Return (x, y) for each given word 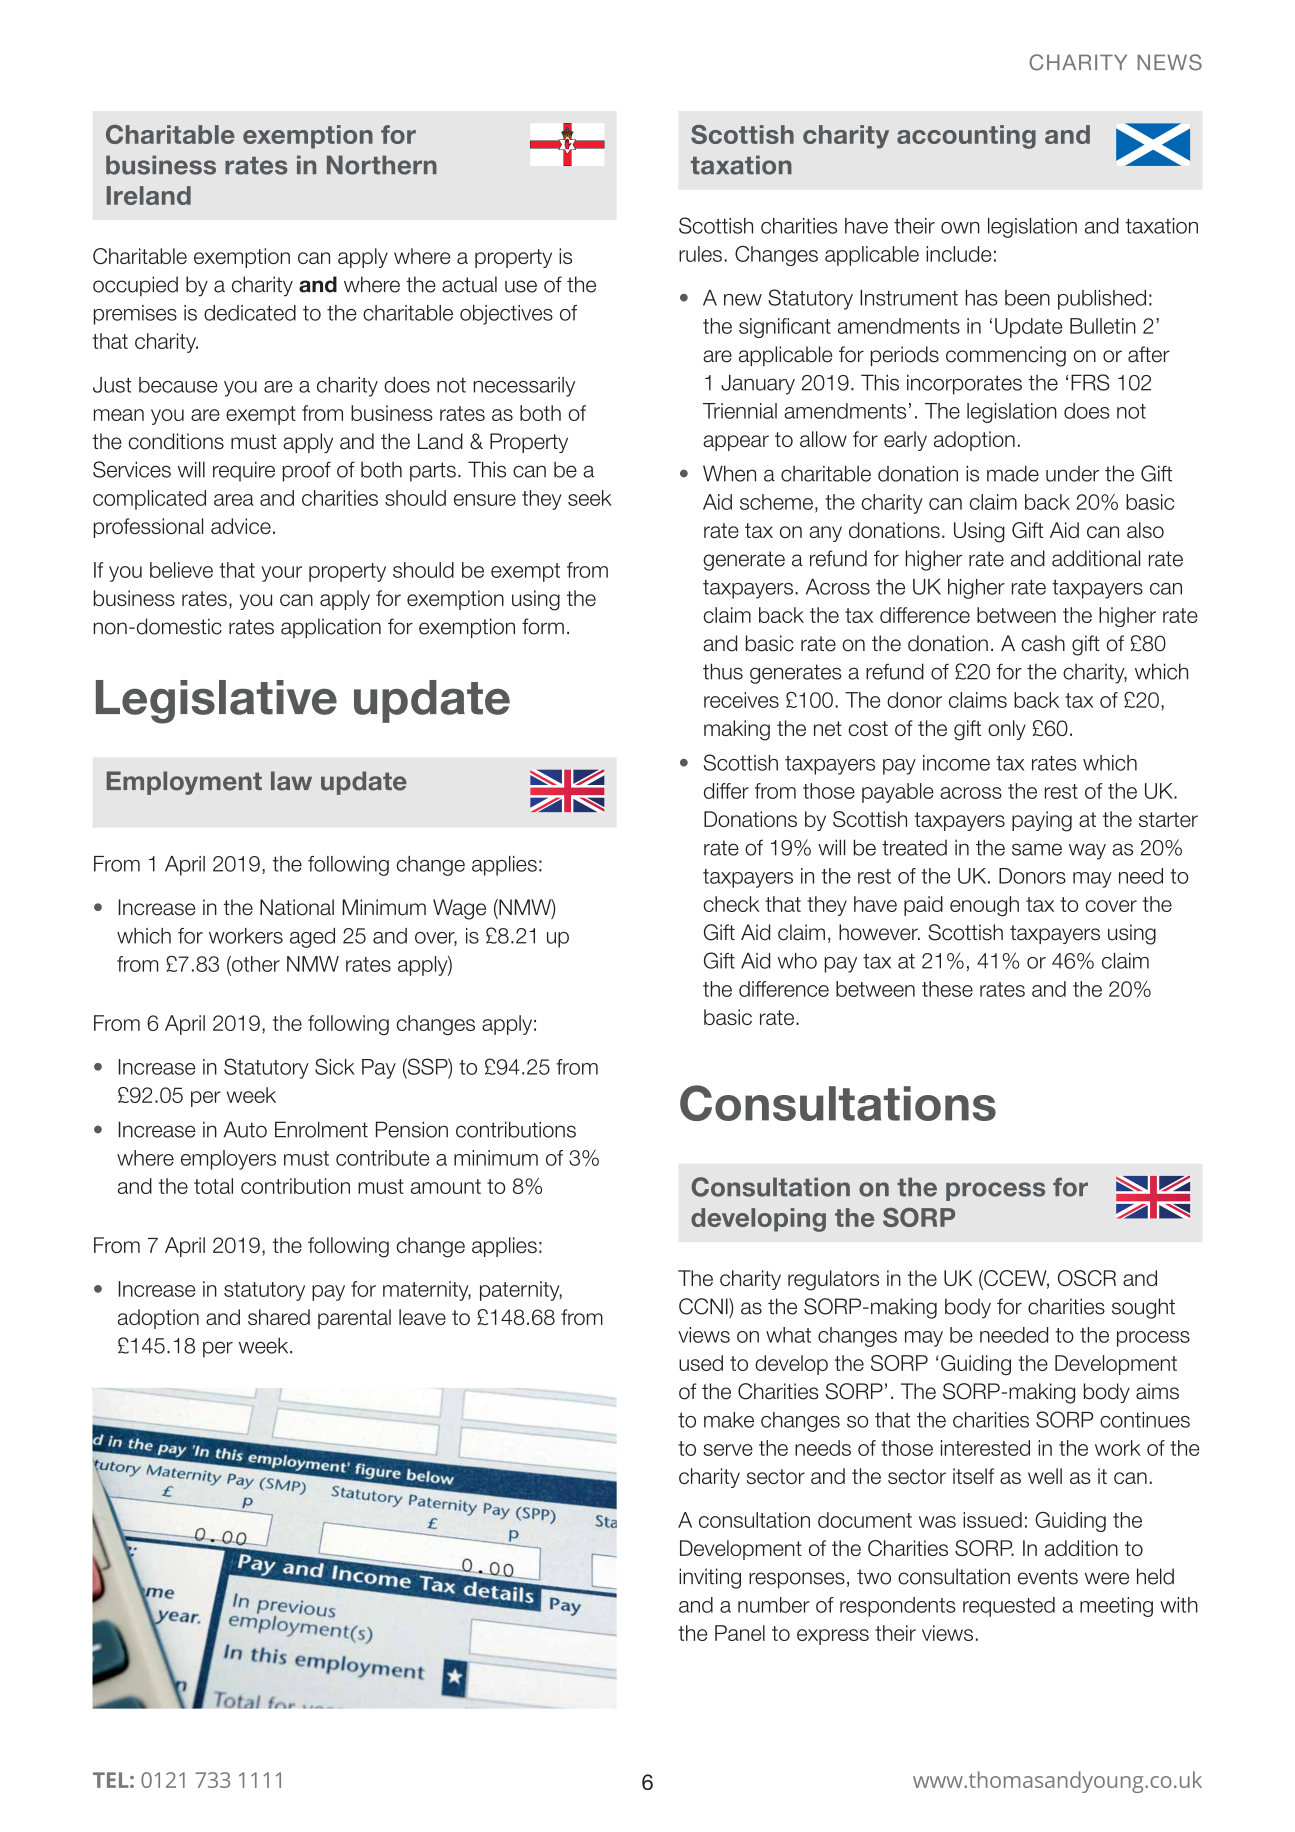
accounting (966, 137)
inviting (710, 1578)
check (731, 904)
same (1037, 849)
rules (700, 254)
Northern (382, 165)
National (297, 907)
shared (279, 1317)
